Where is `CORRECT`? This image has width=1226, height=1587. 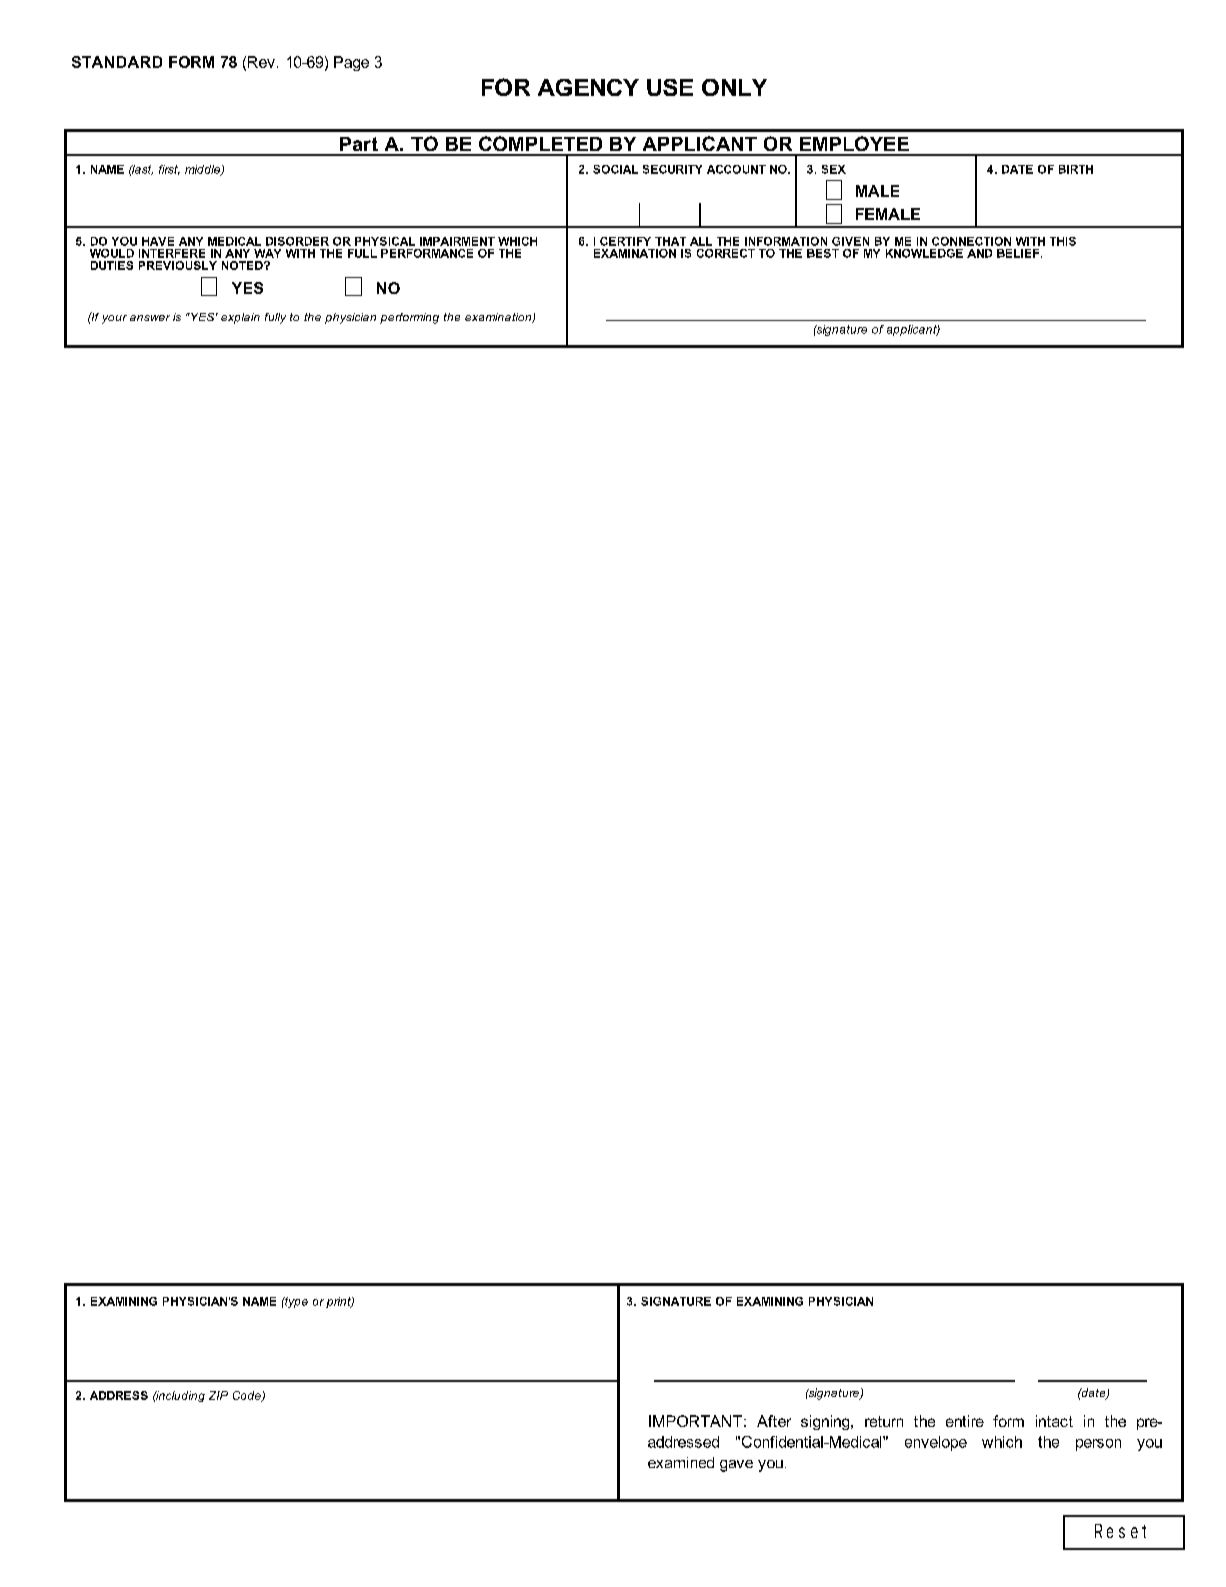 CORRECT is located at coordinates (726, 253).
